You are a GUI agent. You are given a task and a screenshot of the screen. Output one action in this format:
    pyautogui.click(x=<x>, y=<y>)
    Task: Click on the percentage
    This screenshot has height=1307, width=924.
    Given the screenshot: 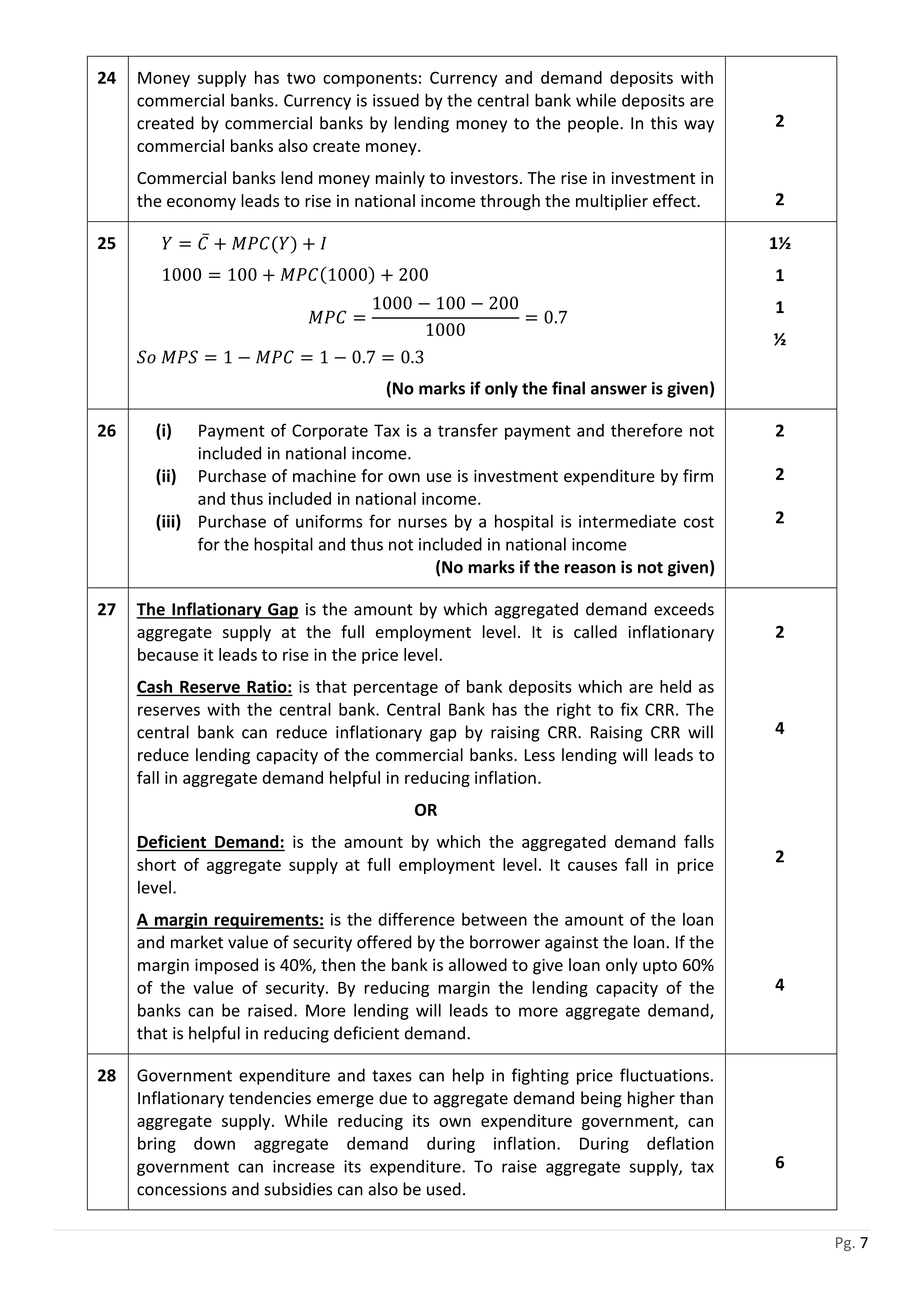 What is the action you would take?
    pyautogui.click(x=396, y=688)
